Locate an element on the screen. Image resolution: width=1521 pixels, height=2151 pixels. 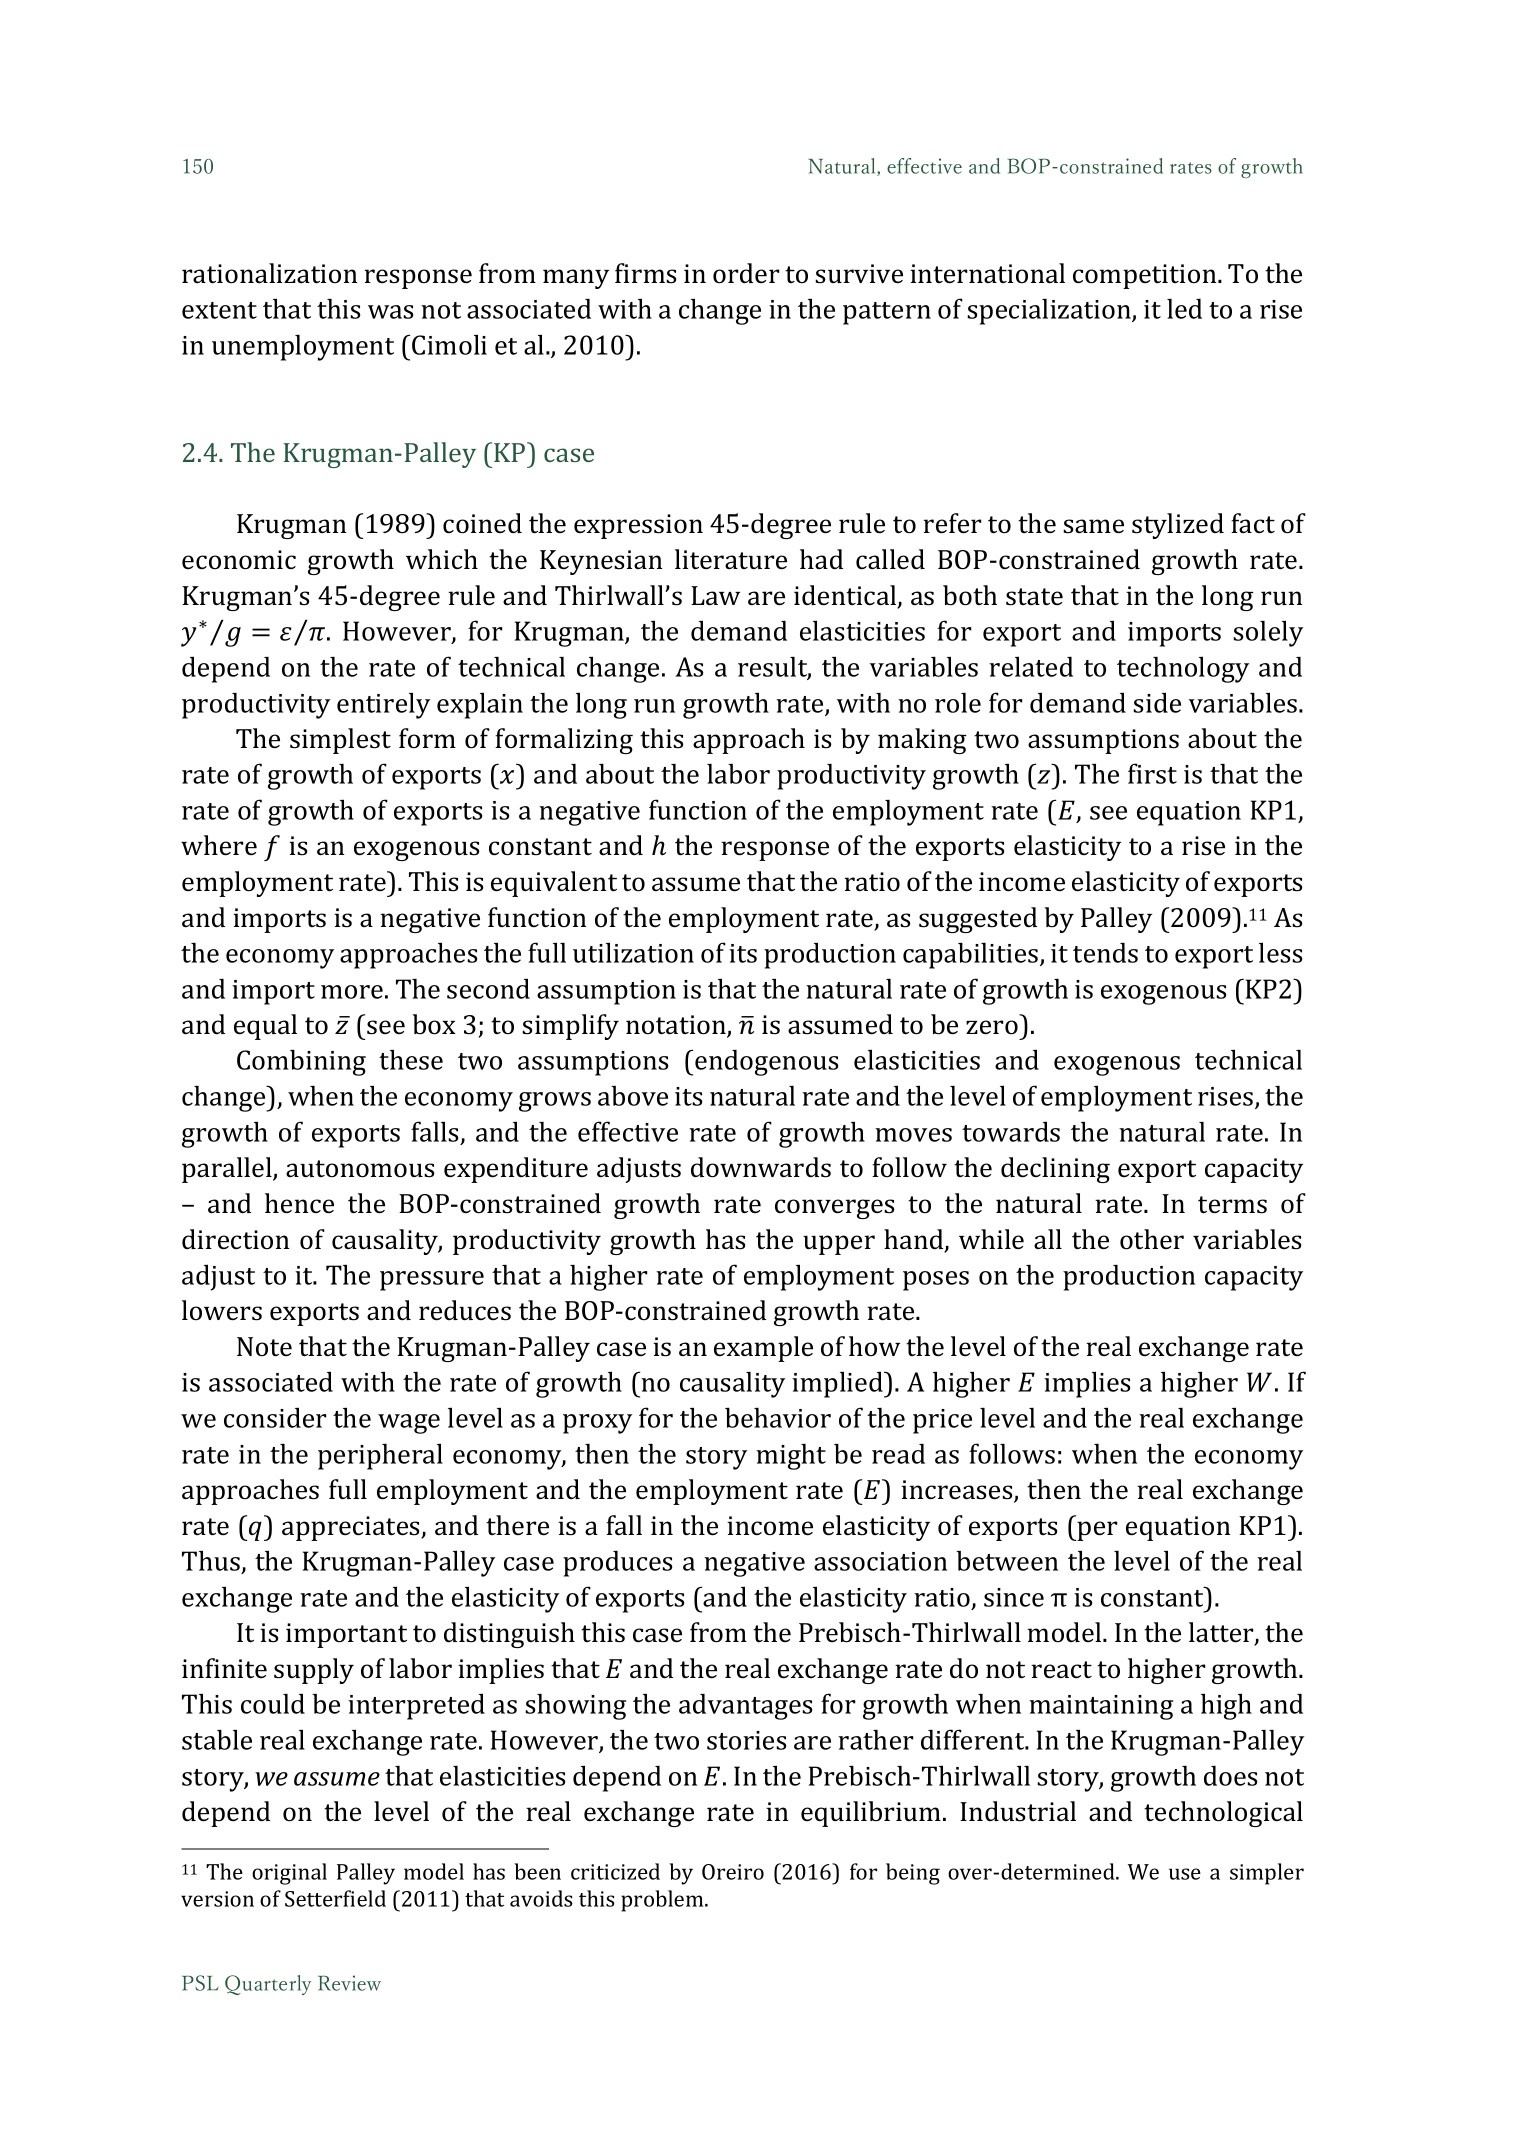
supply is located at coordinates (314, 1671).
